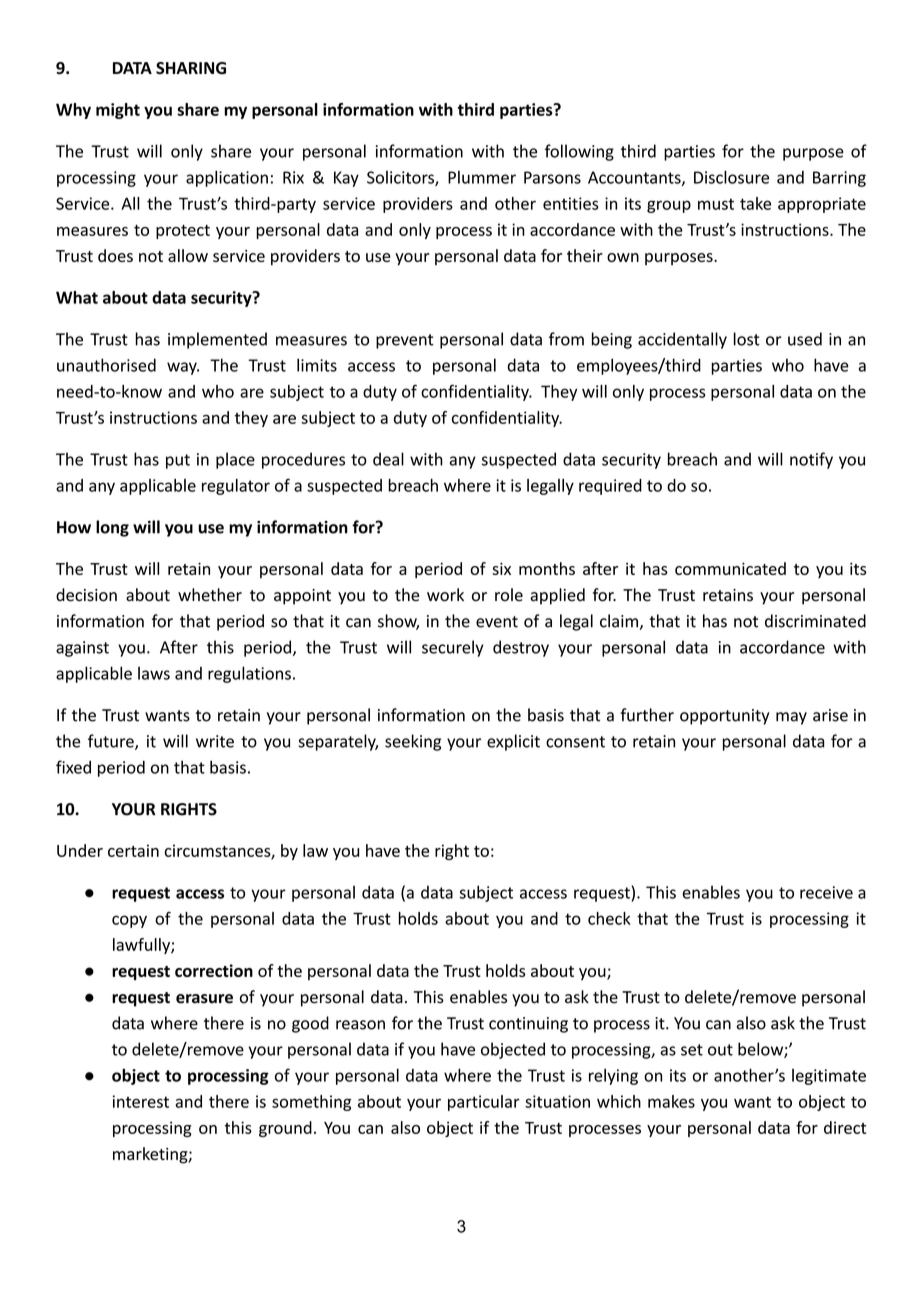 This page has width=924, height=1307. What do you see at coordinates (388, 459) in the page?
I see `deal` at bounding box center [388, 459].
